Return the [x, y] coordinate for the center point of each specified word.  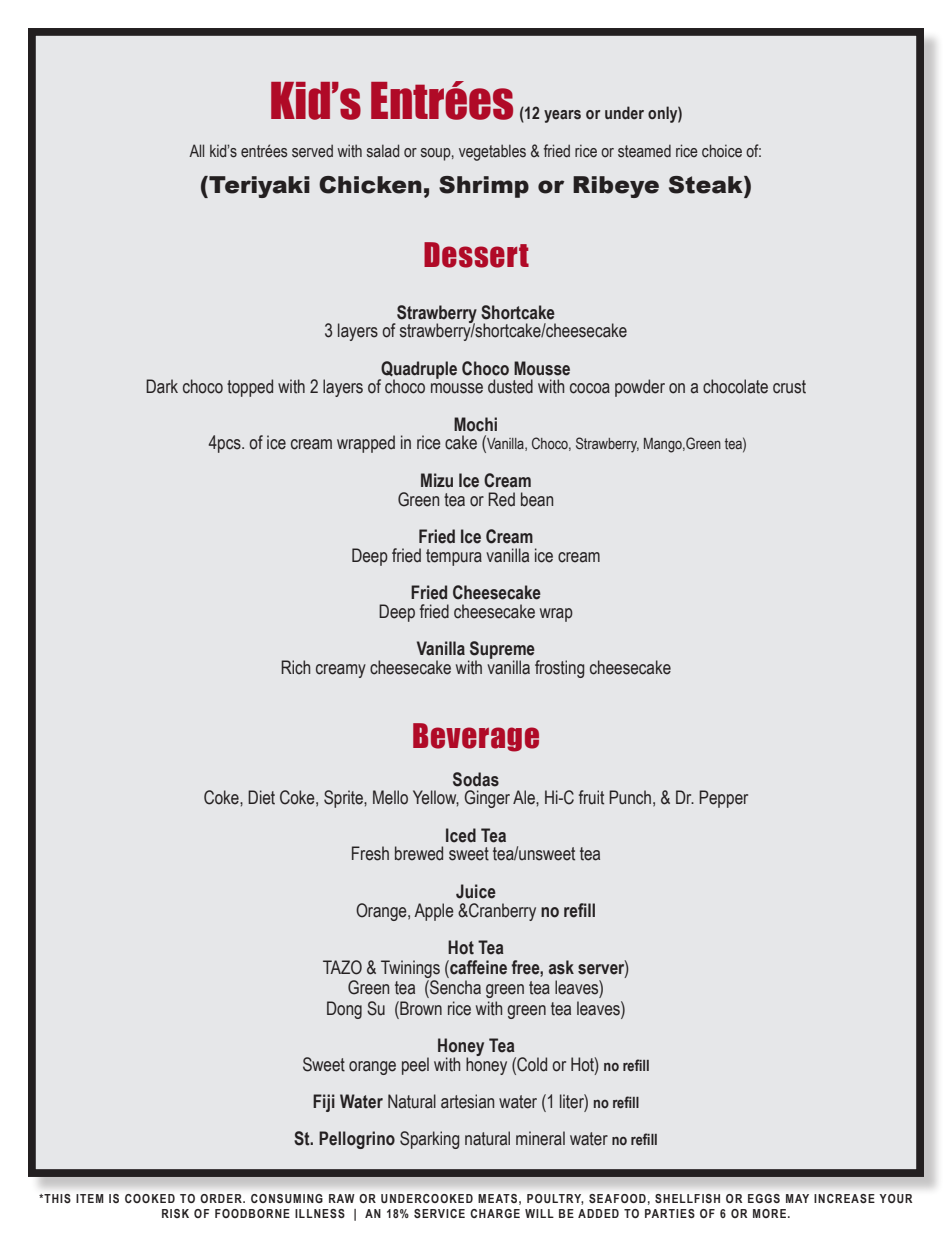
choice [722, 151]
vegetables [492, 152]
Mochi [475, 424]
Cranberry [501, 912]
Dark [162, 386]
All [196, 150]
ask [561, 967]
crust [789, 387]
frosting [559, 669]
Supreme [501, 651]
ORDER [222, 1198]
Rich [295, 667]
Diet [261, 797]
